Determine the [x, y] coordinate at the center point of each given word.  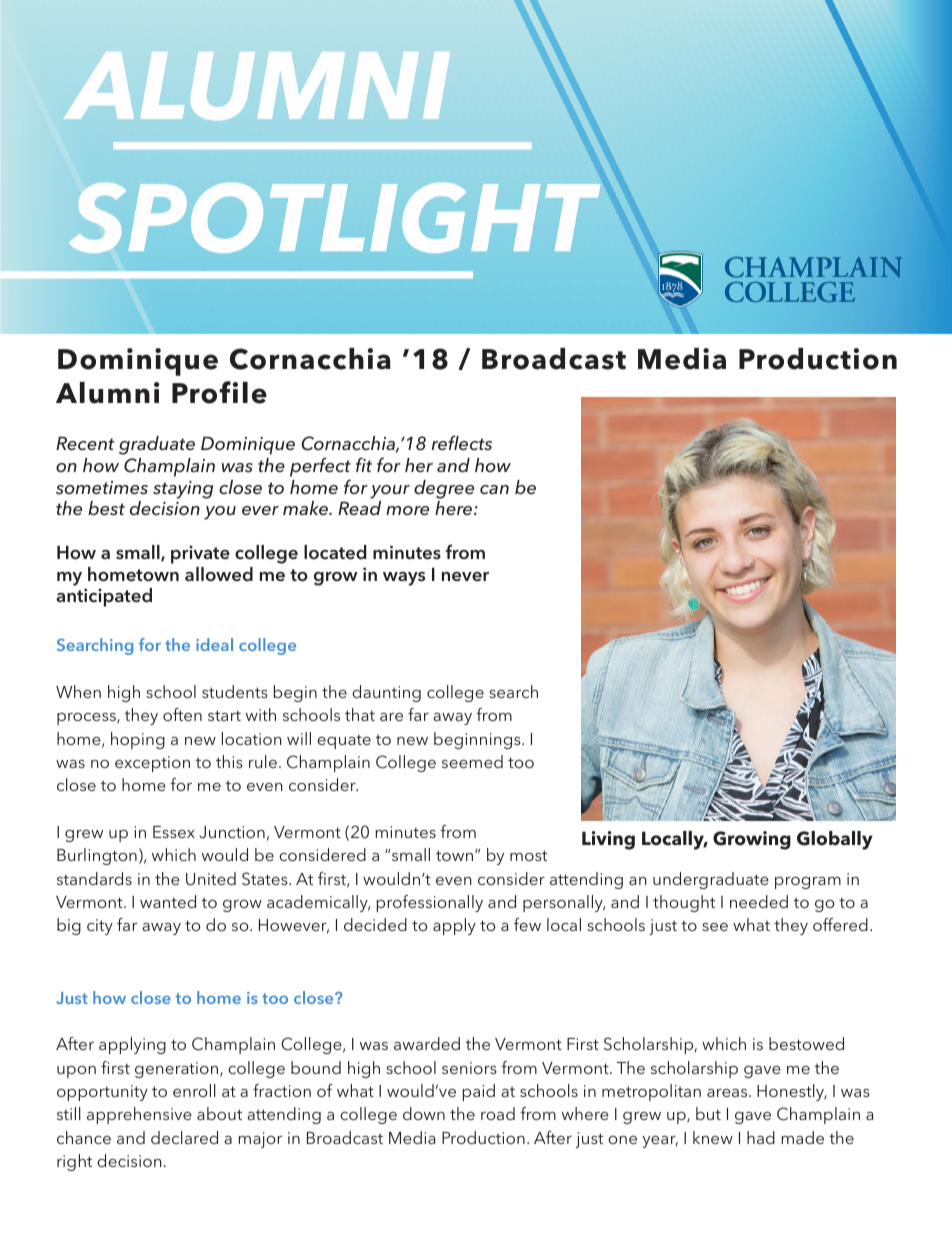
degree [444, 489]
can [494, 490]
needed [759, 901]
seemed [472, 761]
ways [404, 579]
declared [184, 1137]
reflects [462, 443]
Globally [835, 840]
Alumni [108, 393]
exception [152, 764]
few [527, 924]
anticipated [104, 597]
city [100, 927]
